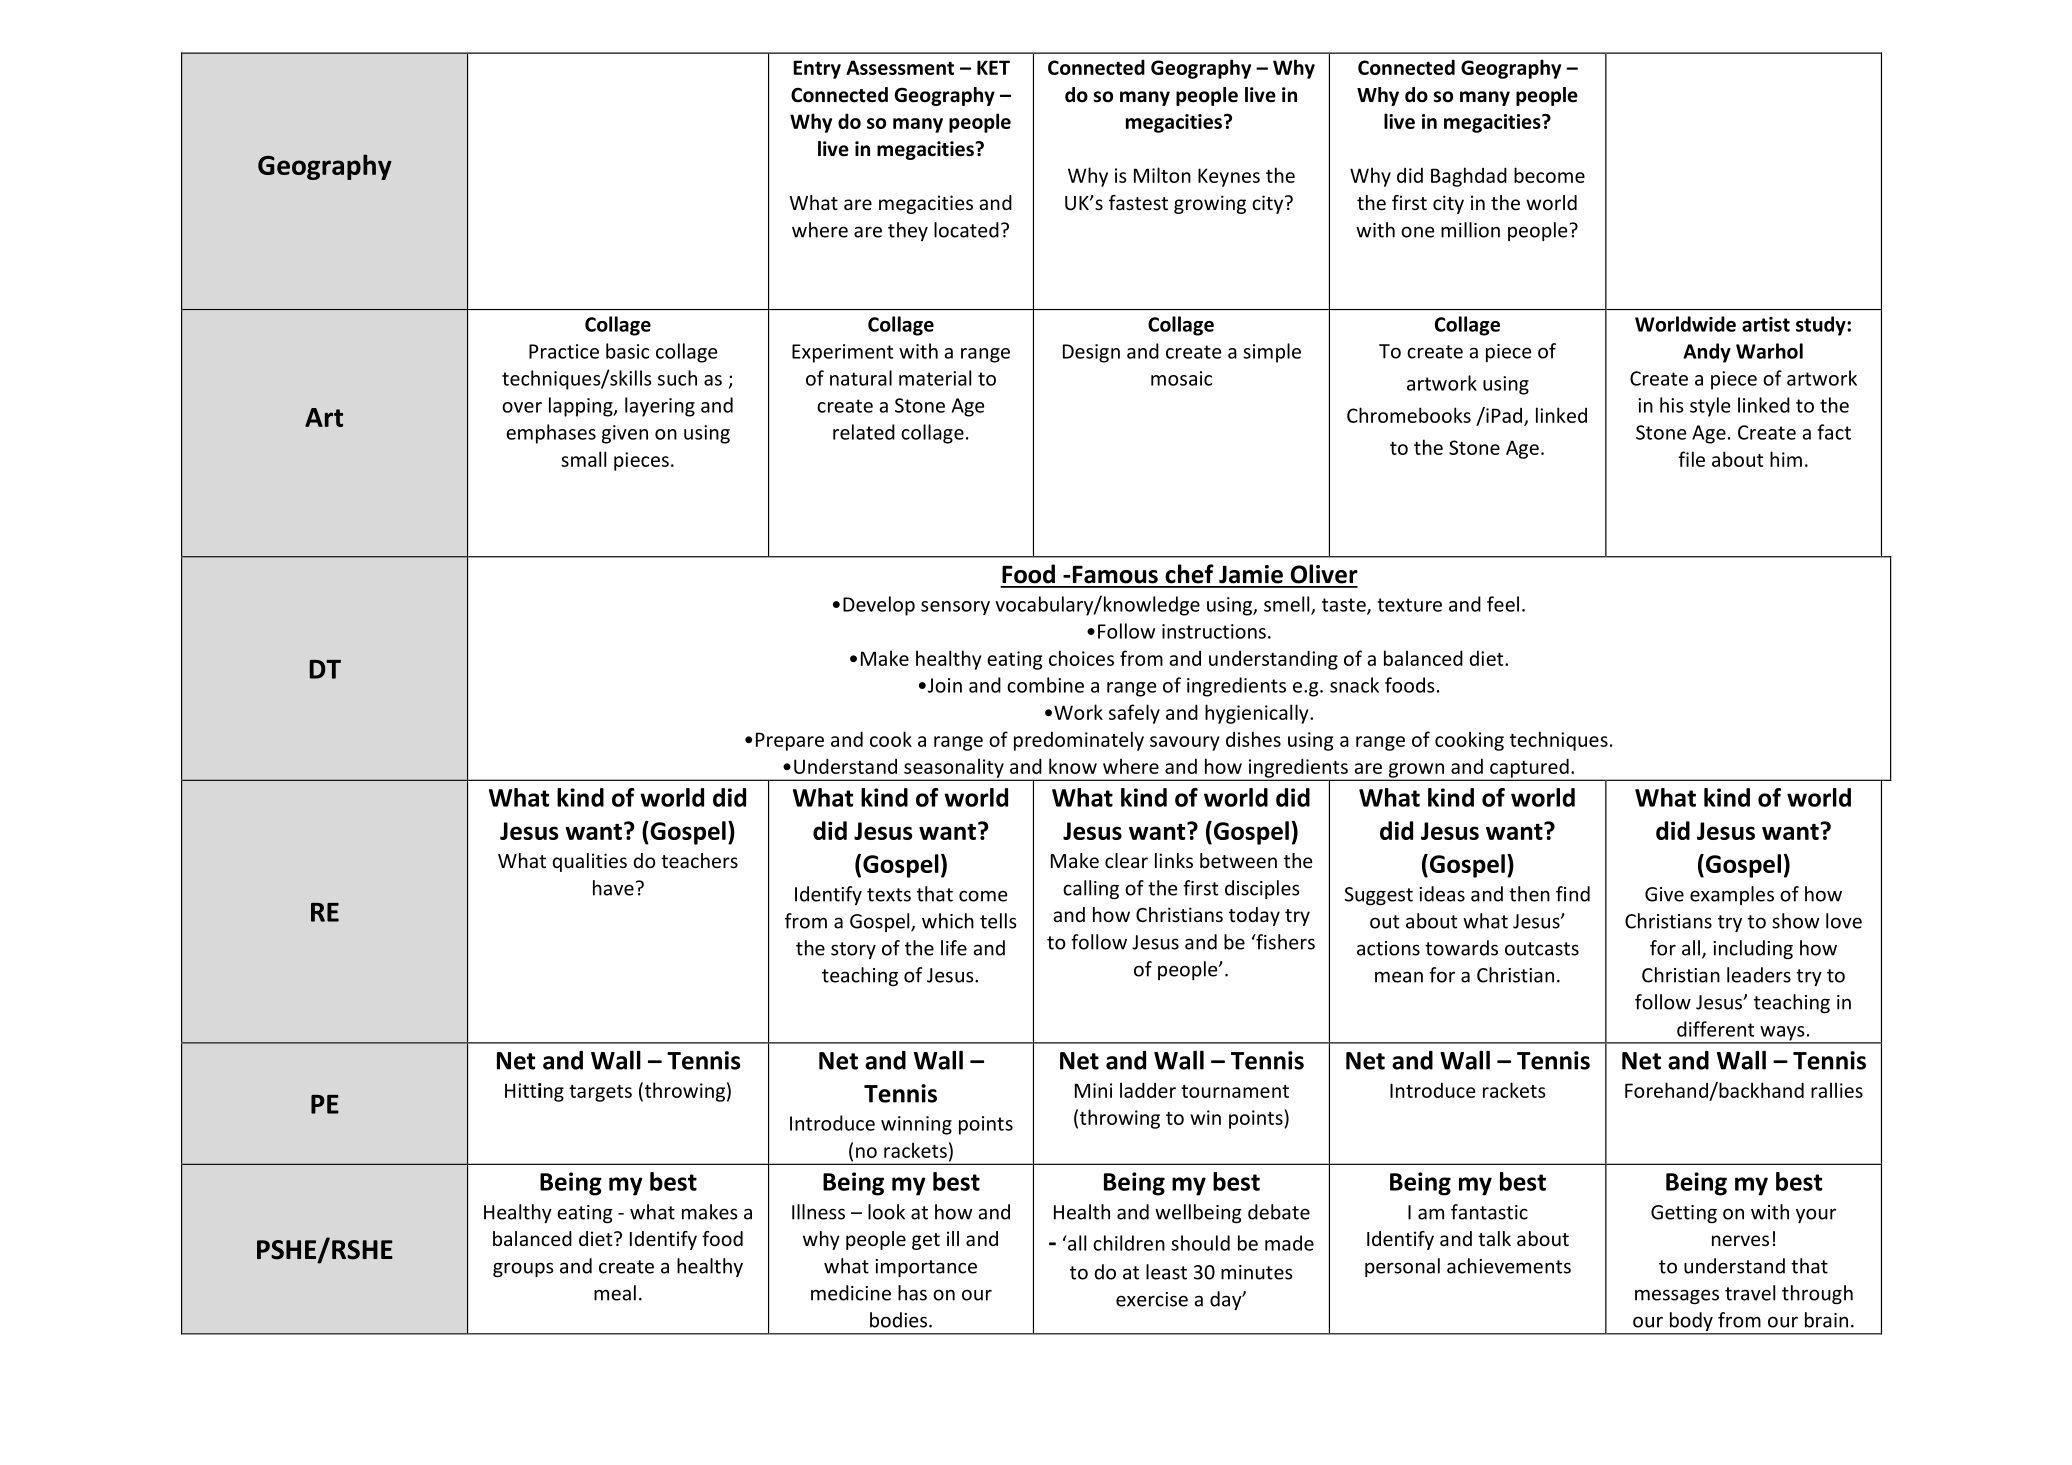 The height and width of the screenshot is (1465, 2072). What do you see at coordinates (615, 1293) in the screenshot?
I see `meal` at bounding box center [615, 1293].
